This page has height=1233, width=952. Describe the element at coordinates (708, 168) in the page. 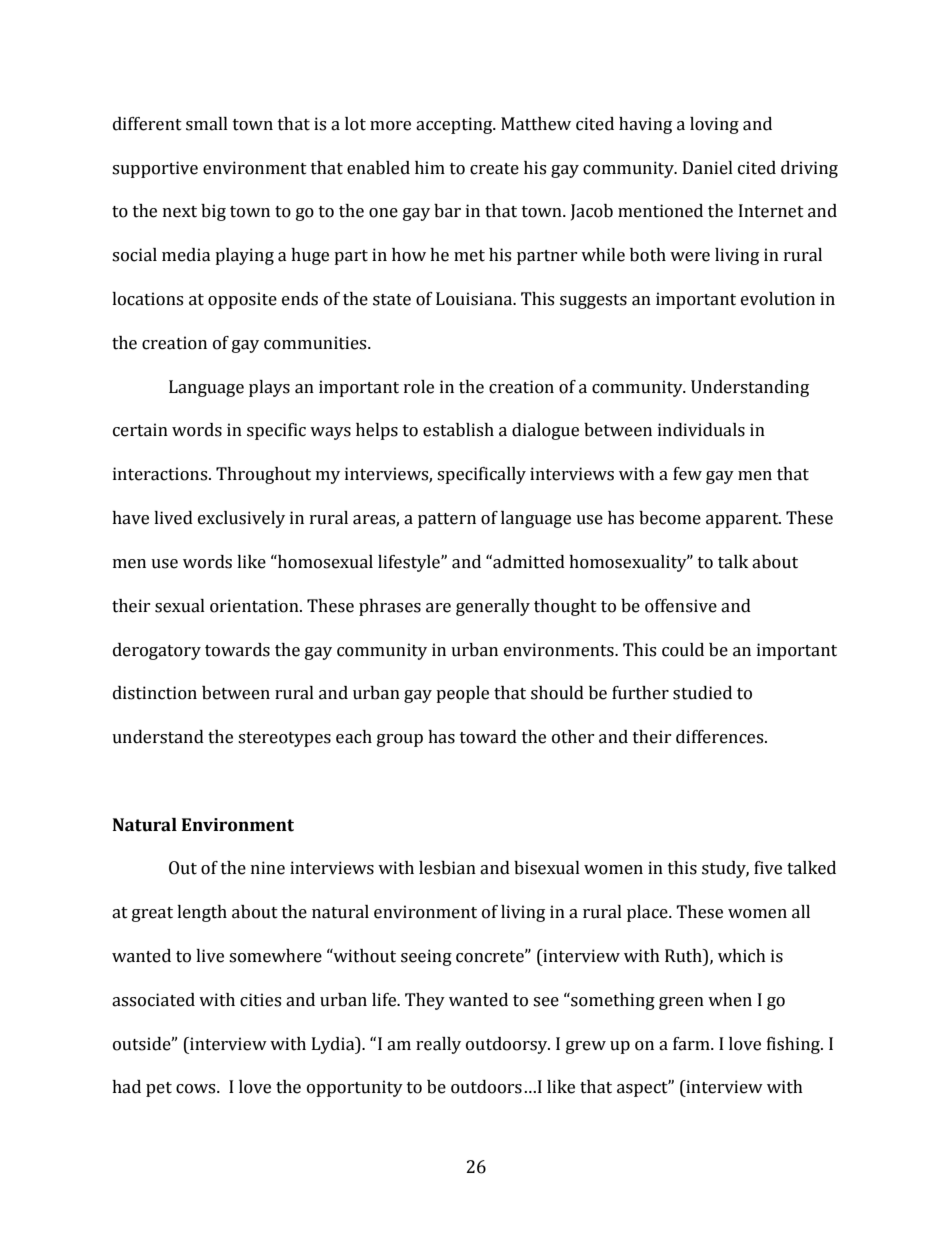

I see `Daniel` at that location.
